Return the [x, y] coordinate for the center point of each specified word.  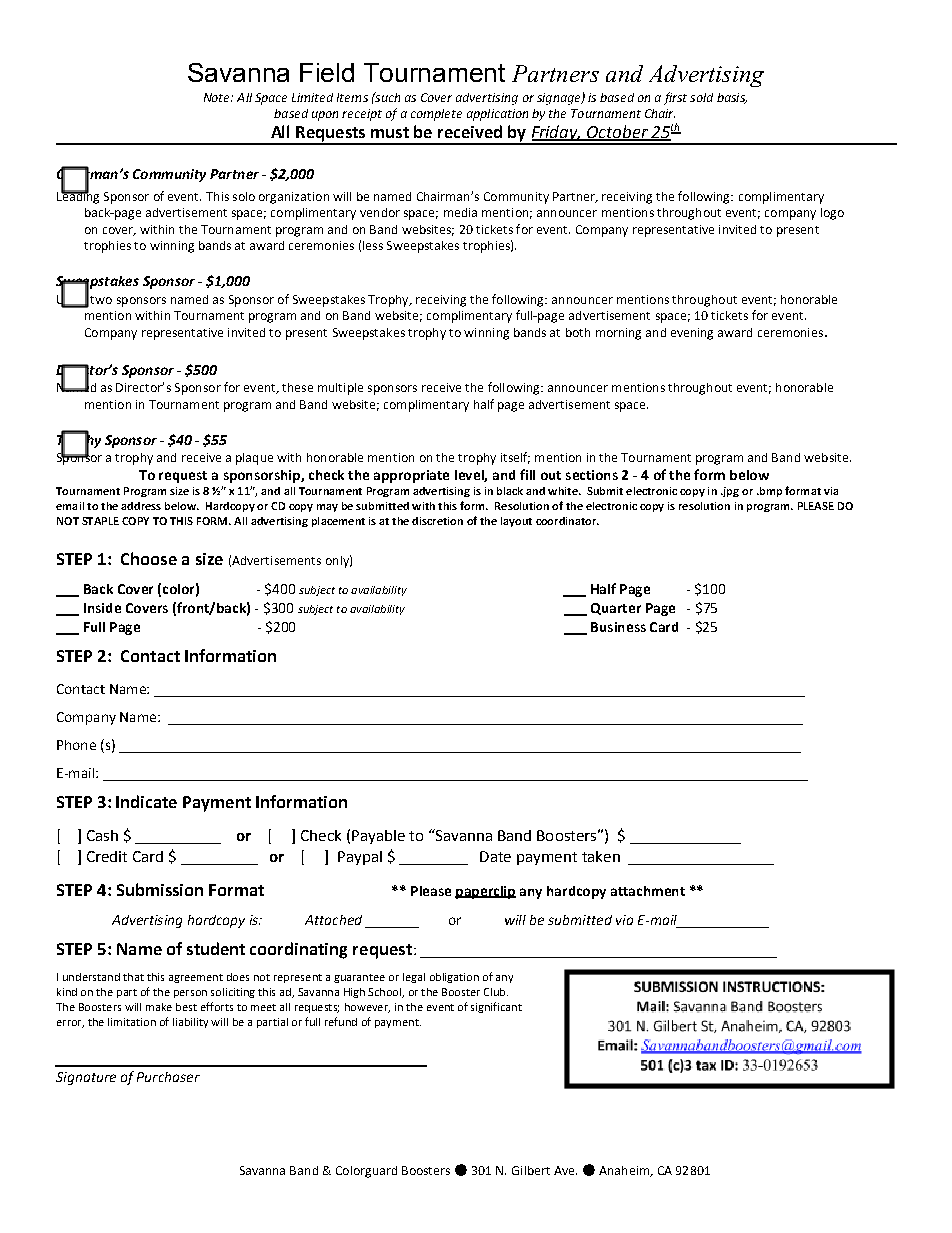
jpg [730, 492]
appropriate [411, 476]
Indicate [146, 801]
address [141, 506]
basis [732, 98]
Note [218, 97]
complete [436, 115]
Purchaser [168, 1077]
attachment [648, 891]
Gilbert [531, 1170]
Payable [378, 837]
